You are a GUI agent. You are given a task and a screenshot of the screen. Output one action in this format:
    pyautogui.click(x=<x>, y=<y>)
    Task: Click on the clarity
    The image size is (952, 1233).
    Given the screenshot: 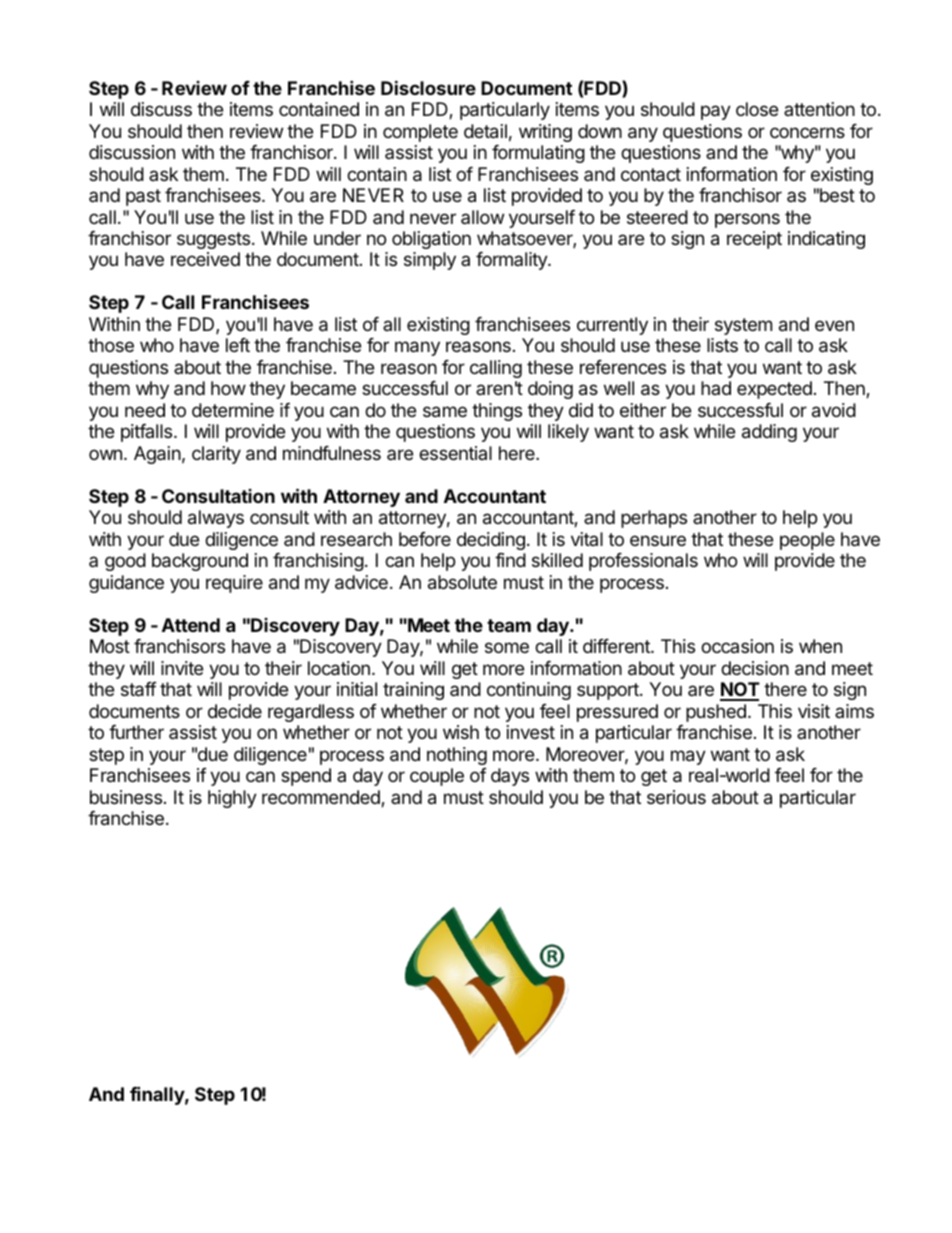 What is the action you would take?
    pyautogui.click(x=216, y=455)
